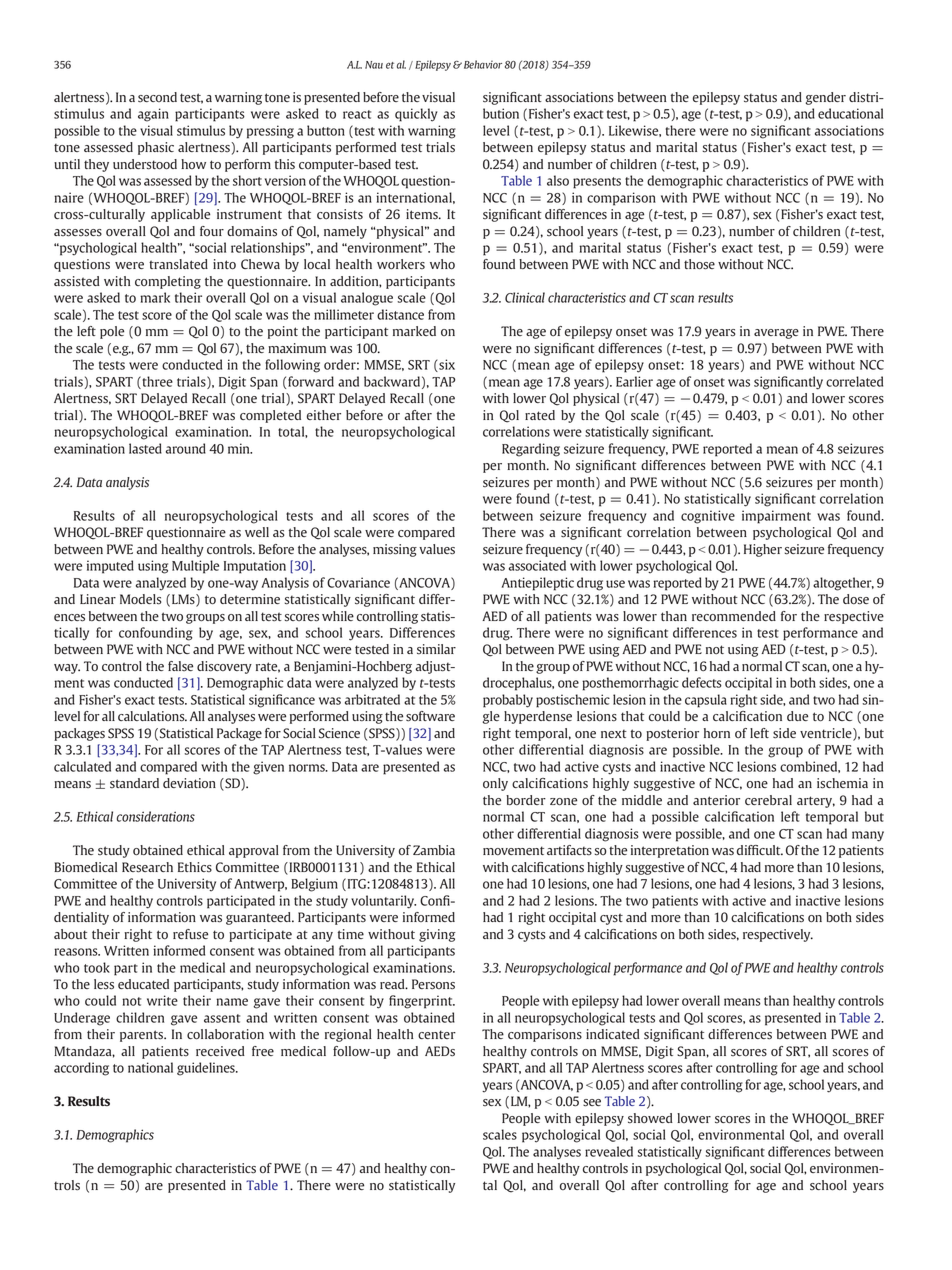 This screenshot has height=1270, width=952. What do you see at coordinates (436, 649) in the screenshot?
I see `similar` at bounding box center [436, 649].
